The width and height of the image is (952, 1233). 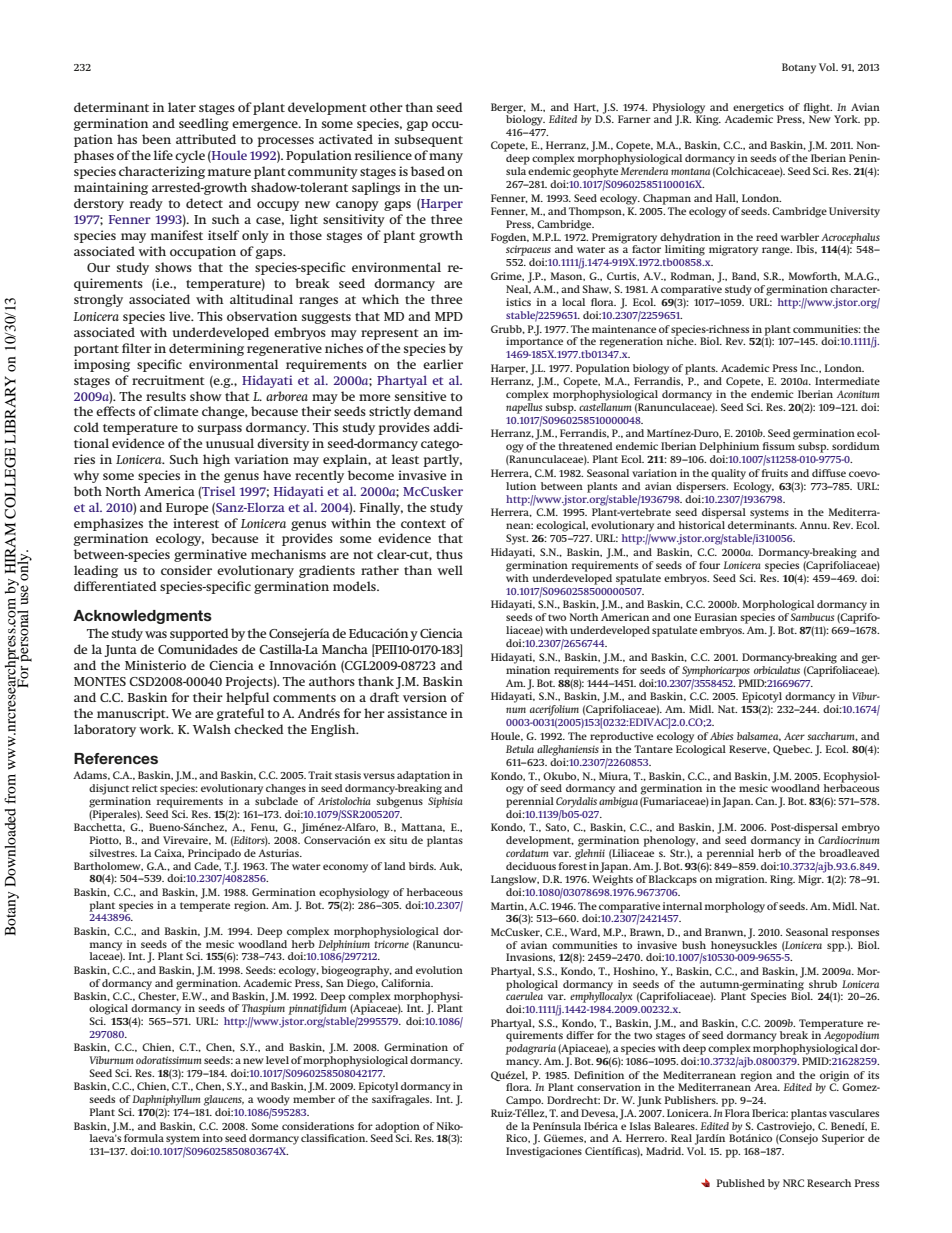 What do you see at coordinates (758, 108) in the image?
I see `energetics` at bounding box center [758, 108].
